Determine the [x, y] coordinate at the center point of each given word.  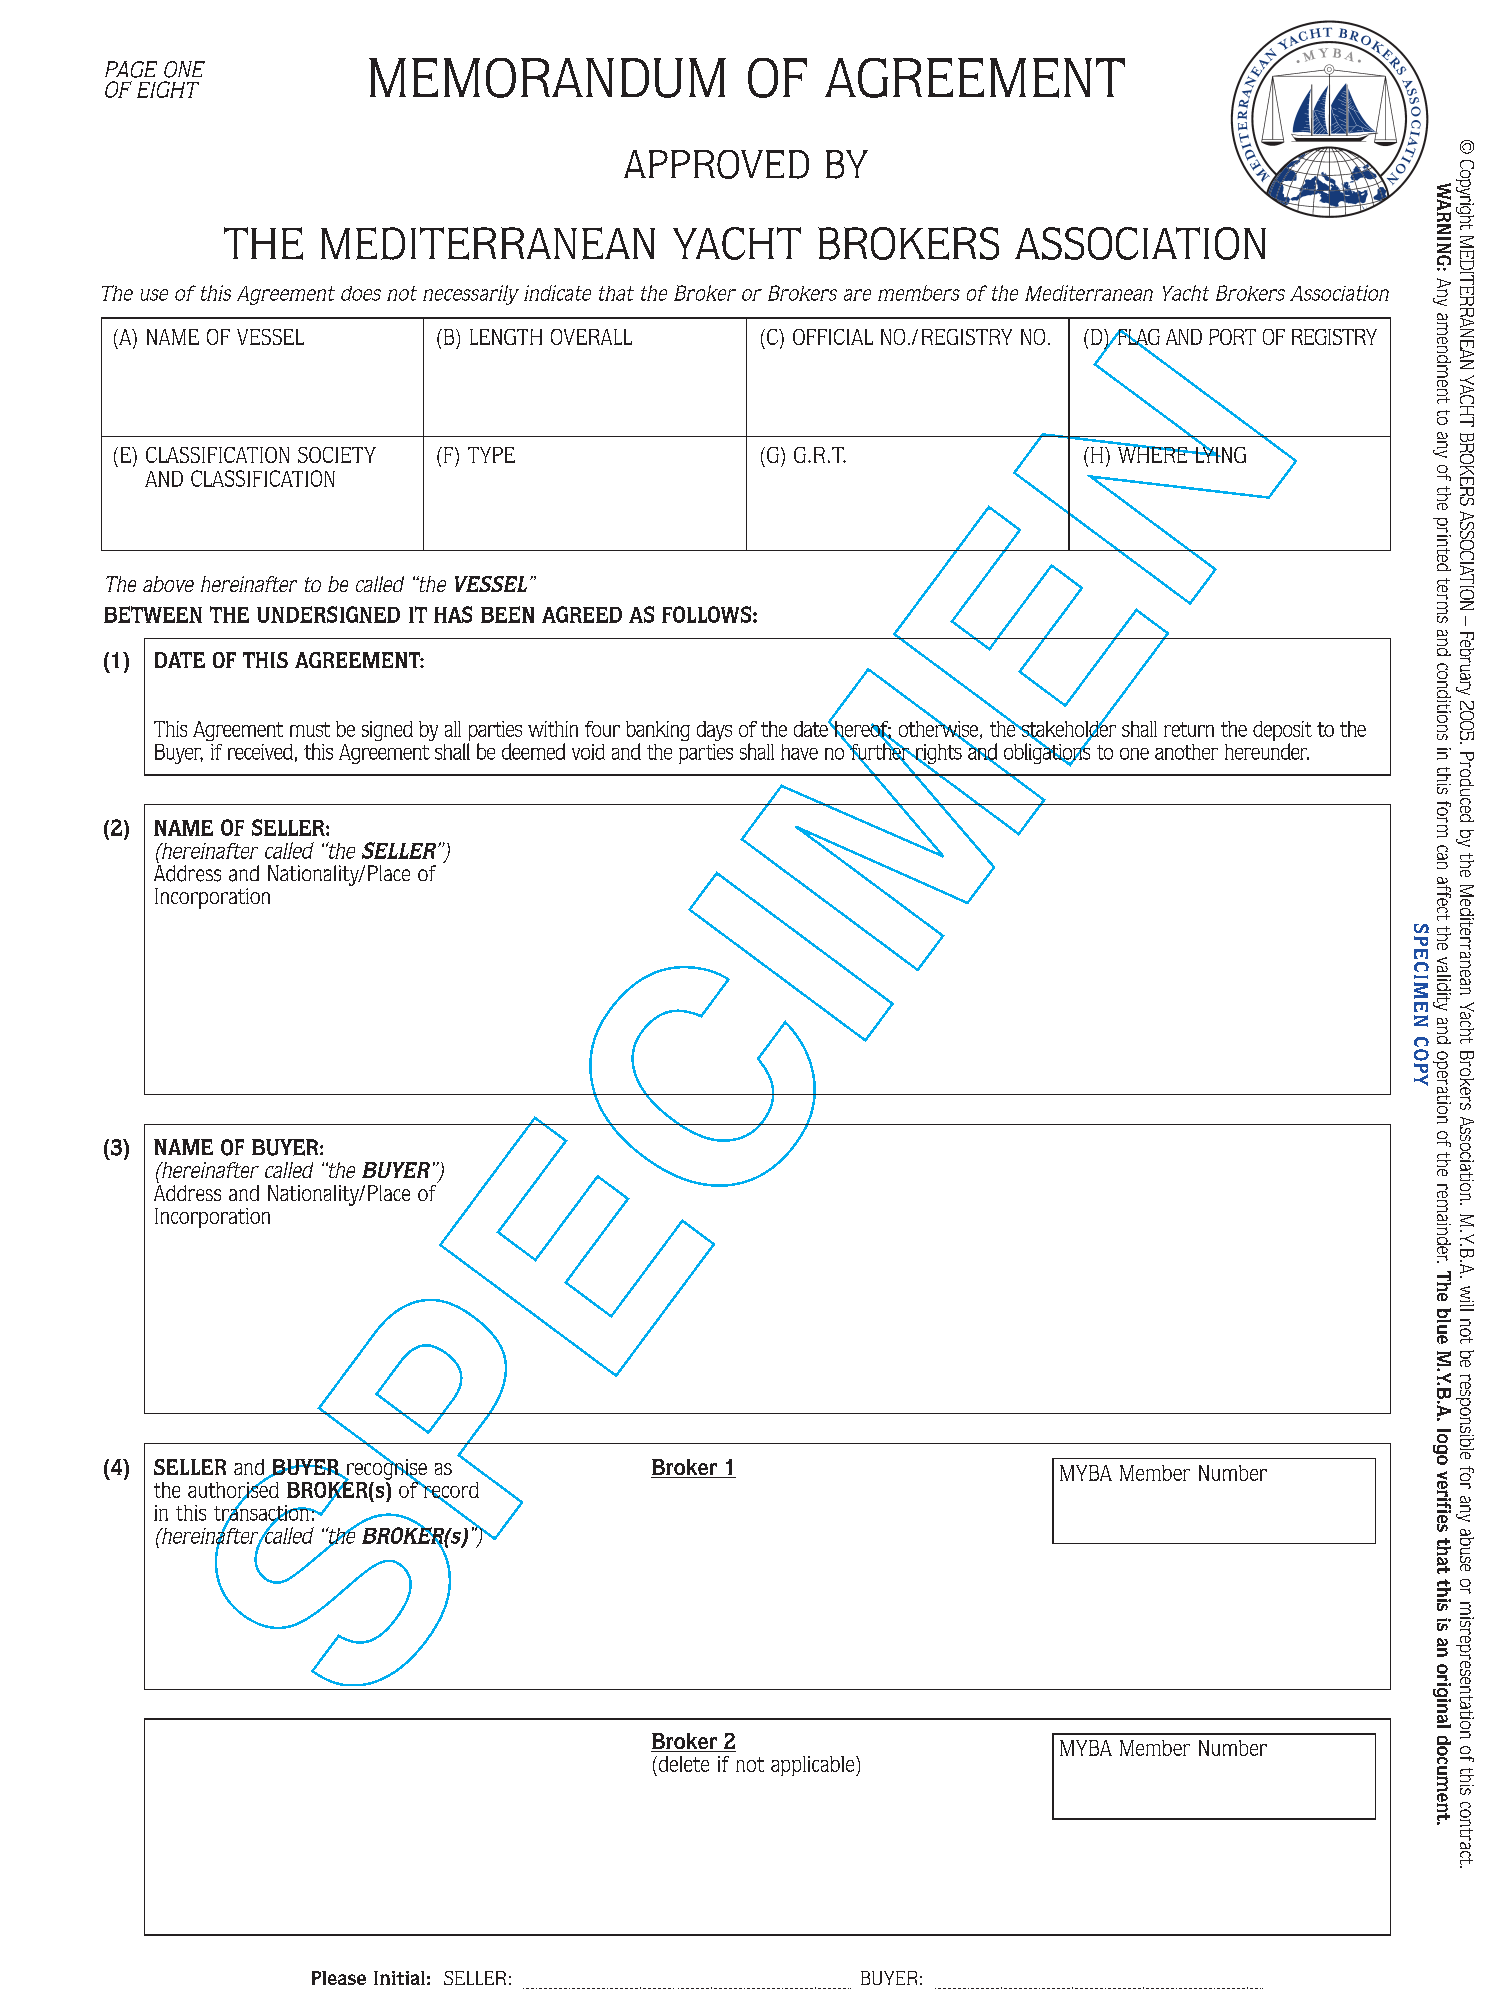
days [714, 731]
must [310, 729]
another [1186, 752]
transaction [263, 1512]
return [1189, 729]
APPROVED [716, 164]
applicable [814, 1766]
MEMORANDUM [547, 78]
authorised [233, 1489]
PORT [1232, 337]
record [450, 1491]
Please [339, 1978]
